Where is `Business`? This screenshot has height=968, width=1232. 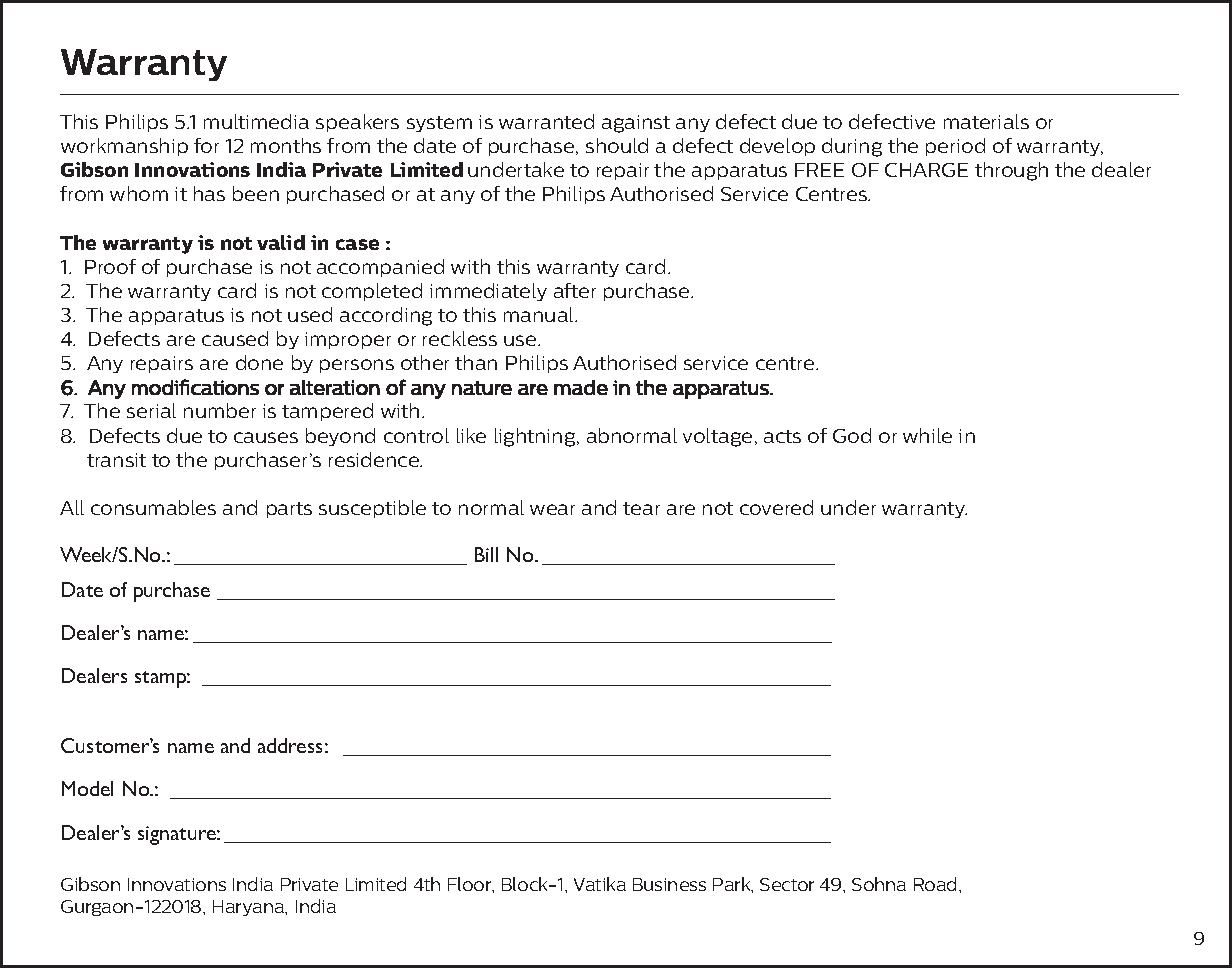
Business is located at coordinates (669, 884).
